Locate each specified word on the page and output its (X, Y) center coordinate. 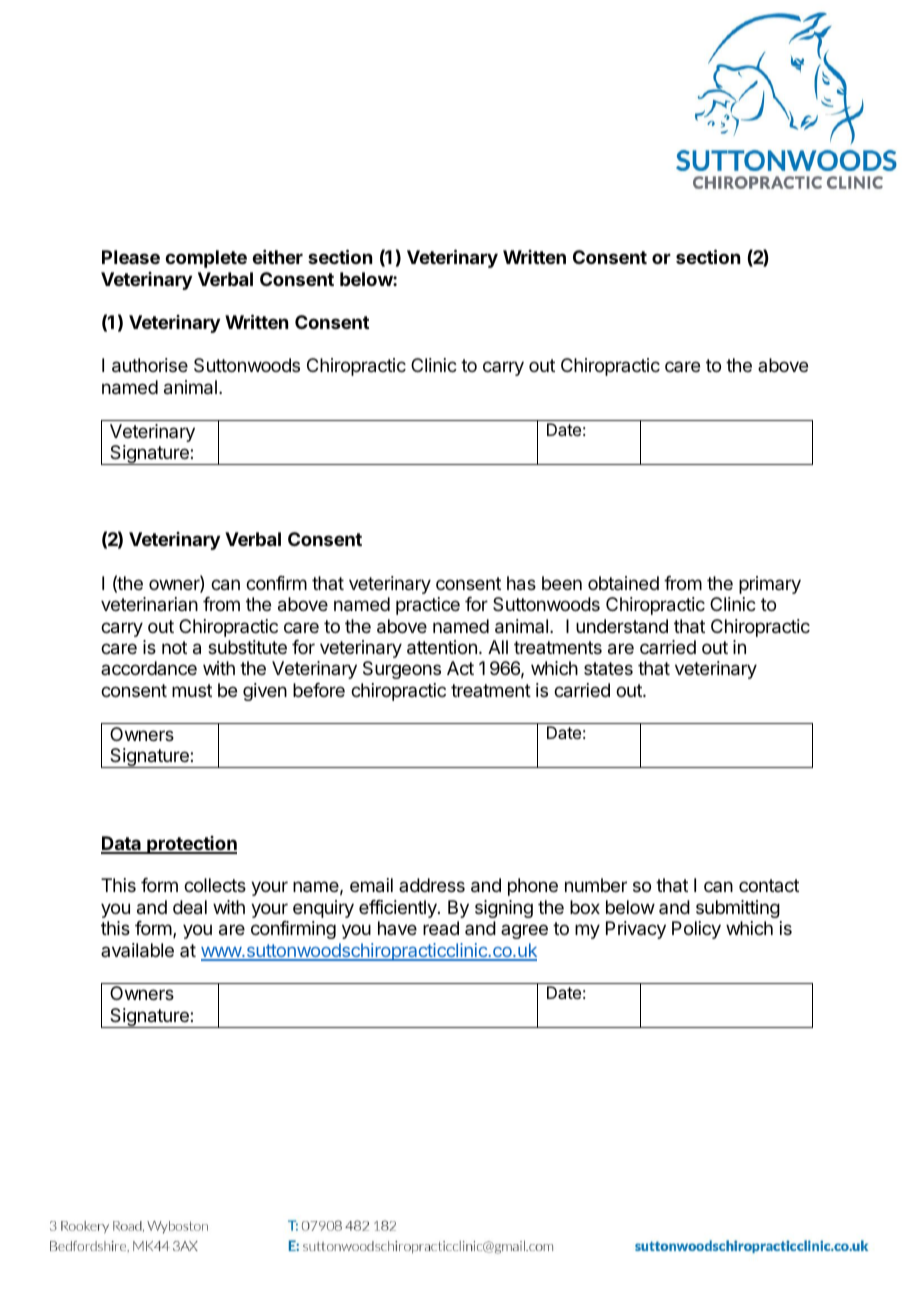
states (608, 668)
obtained (623, 583)
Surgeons (402, 670)
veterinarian (149, 604)
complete (206, 259)
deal (190, 907)
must (192, 690)
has (521, 583)
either (277, 257)
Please (131, 257)
